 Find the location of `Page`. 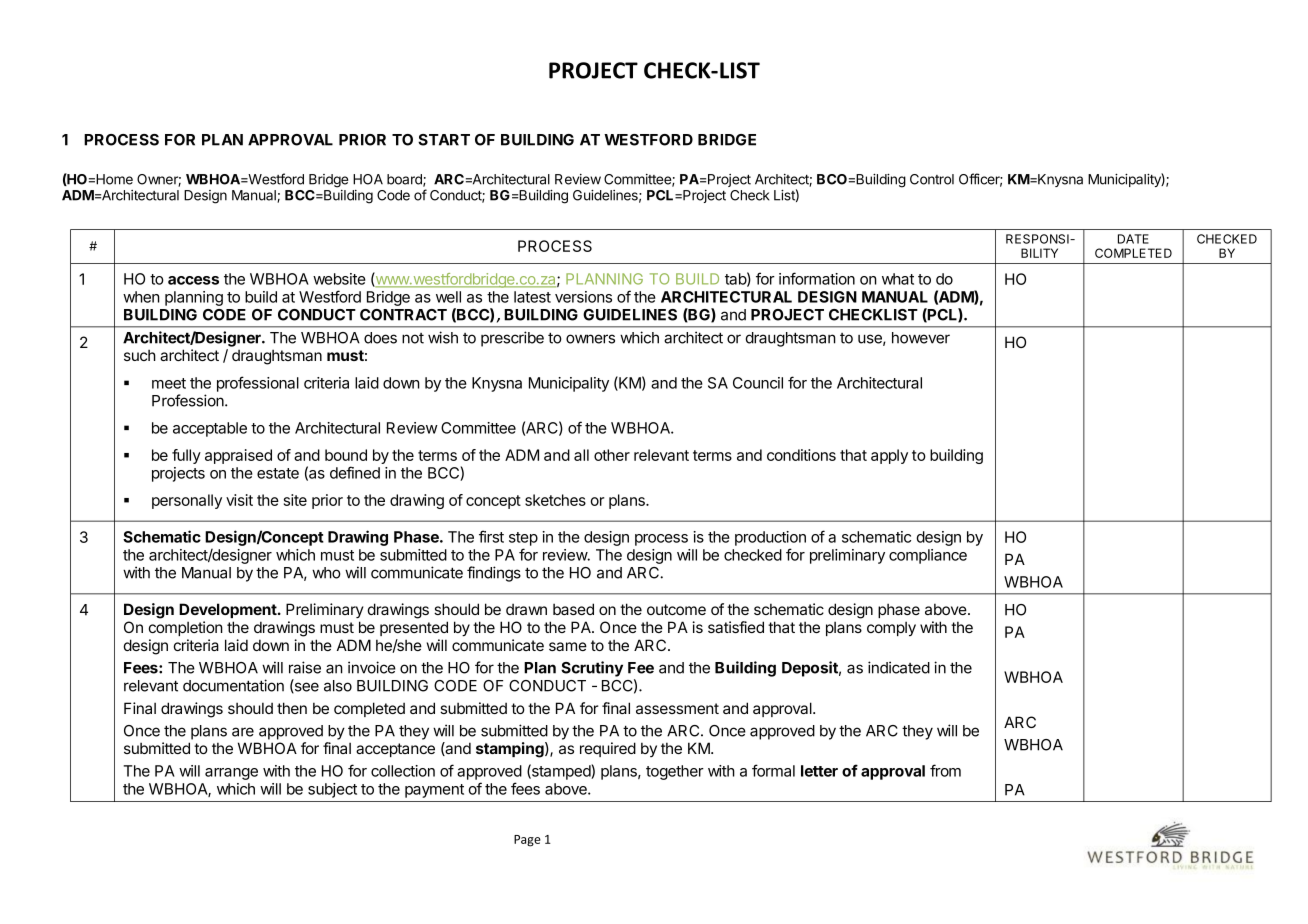

Page is located at coordinates (527, 841).
